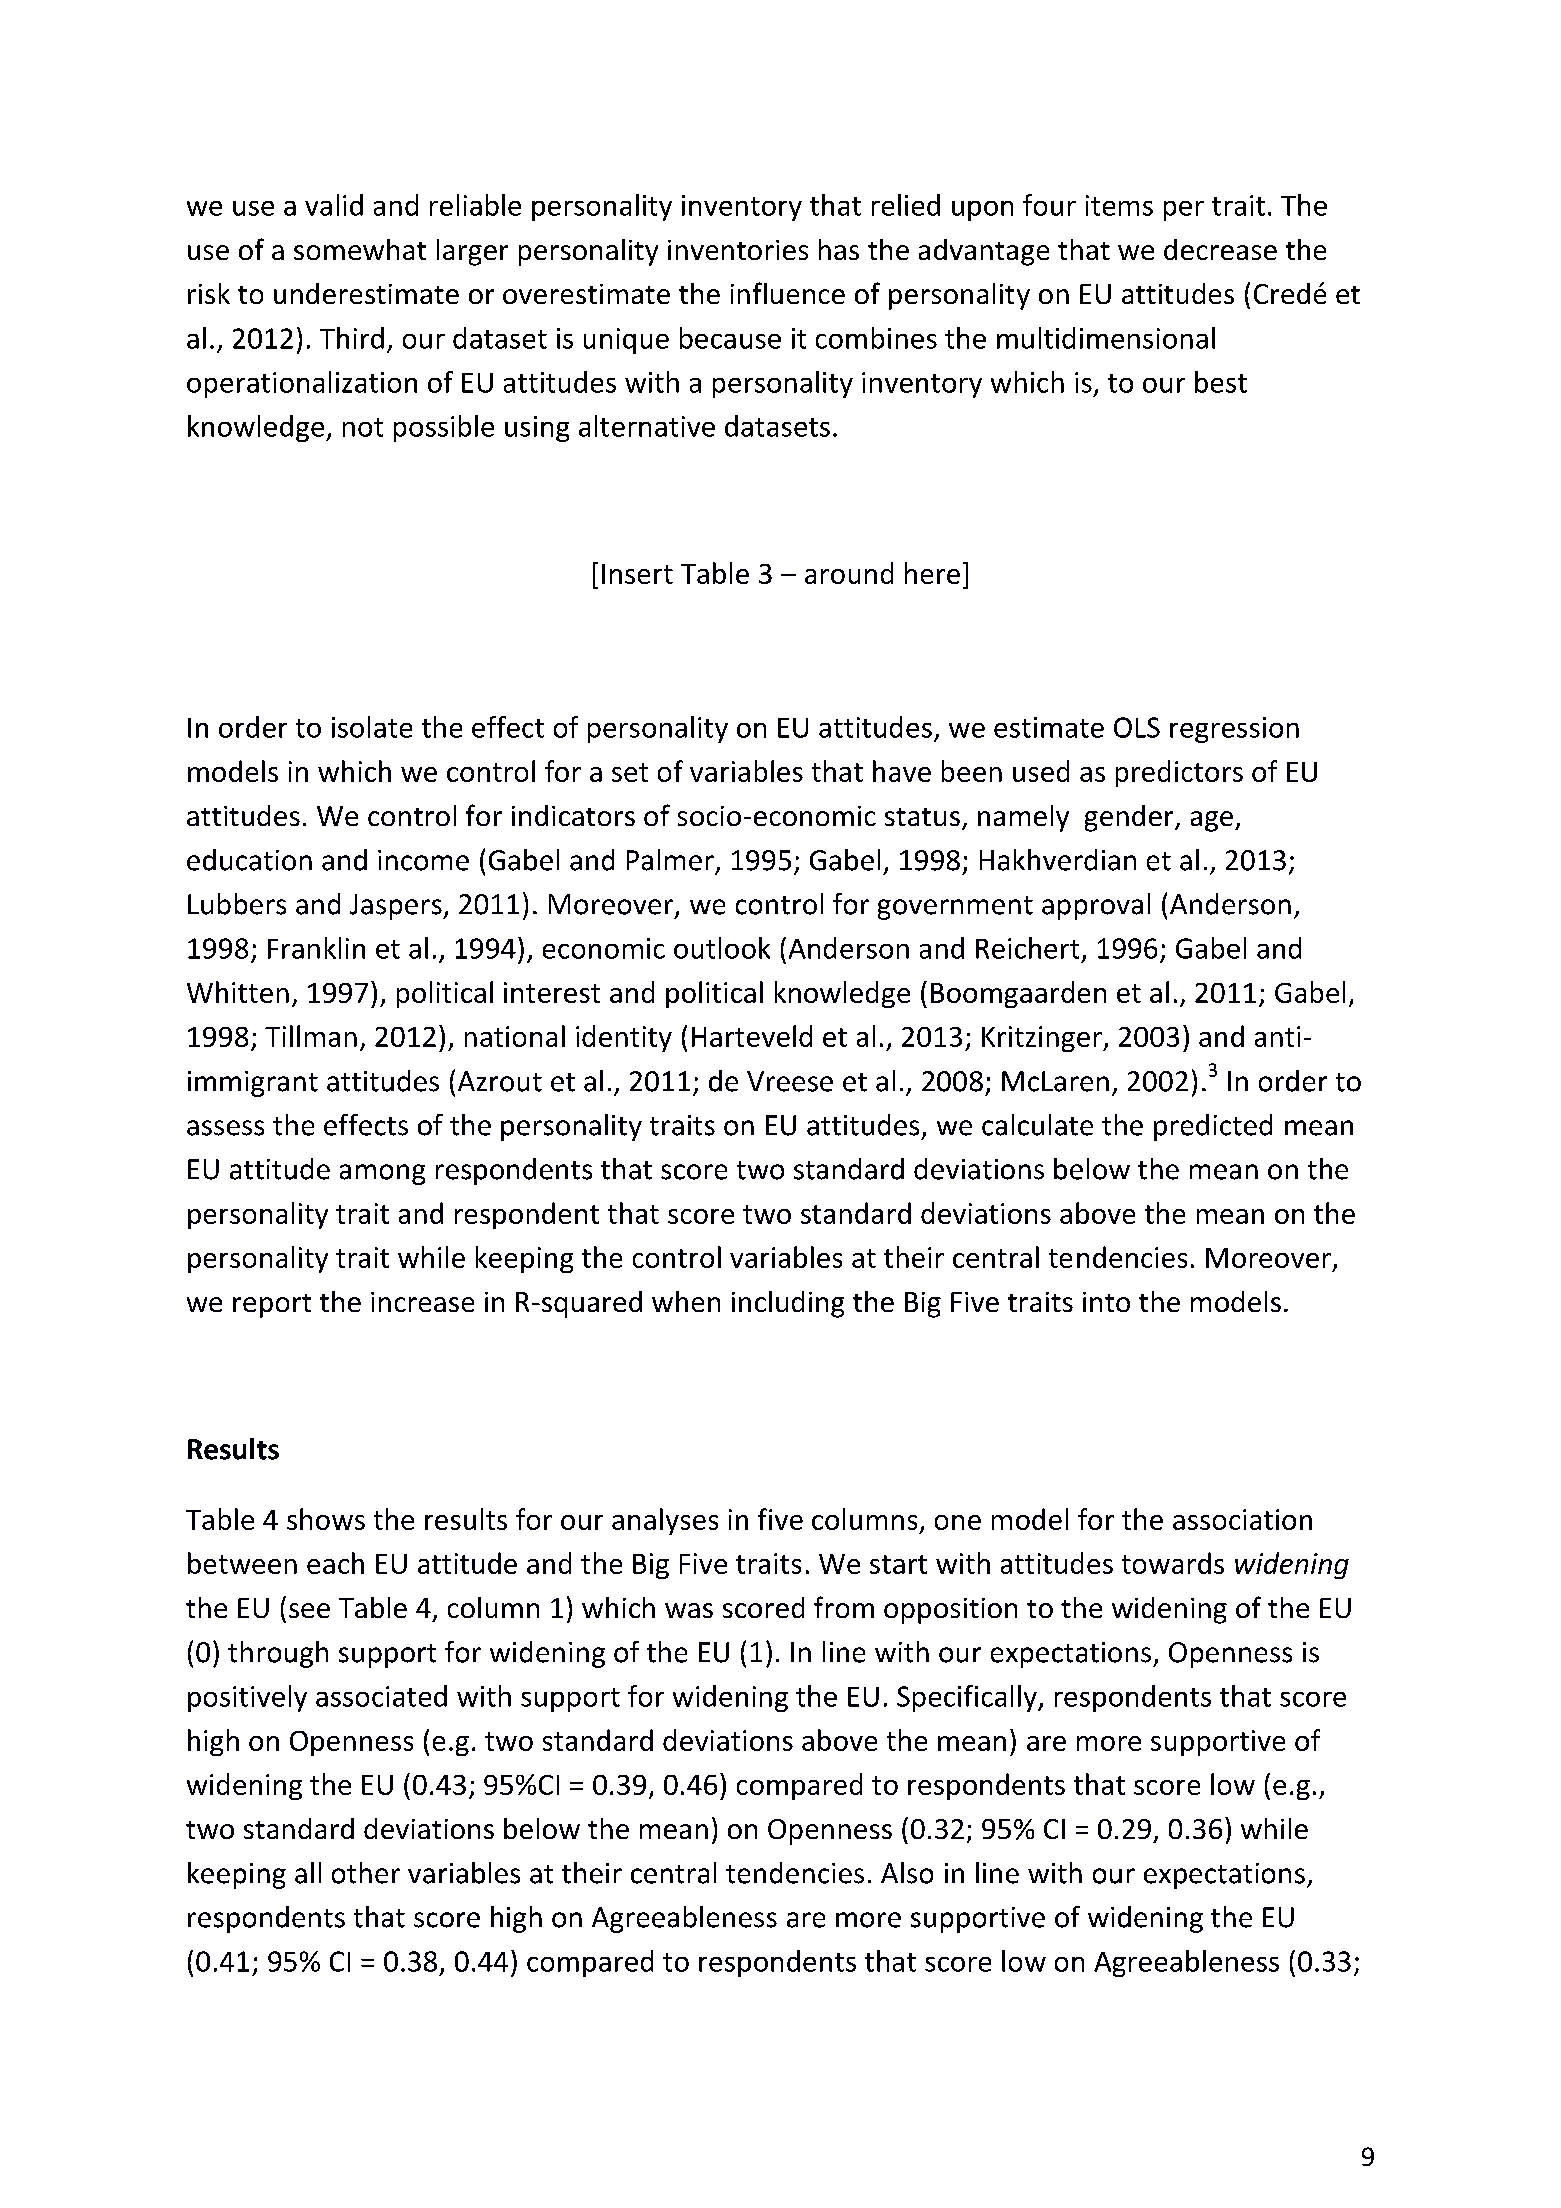 The width and height of the document is (1561, 2208). What do you see at coordinates (738, 250) in the document?
I see `inventories` at bounding box center [738, 250].
